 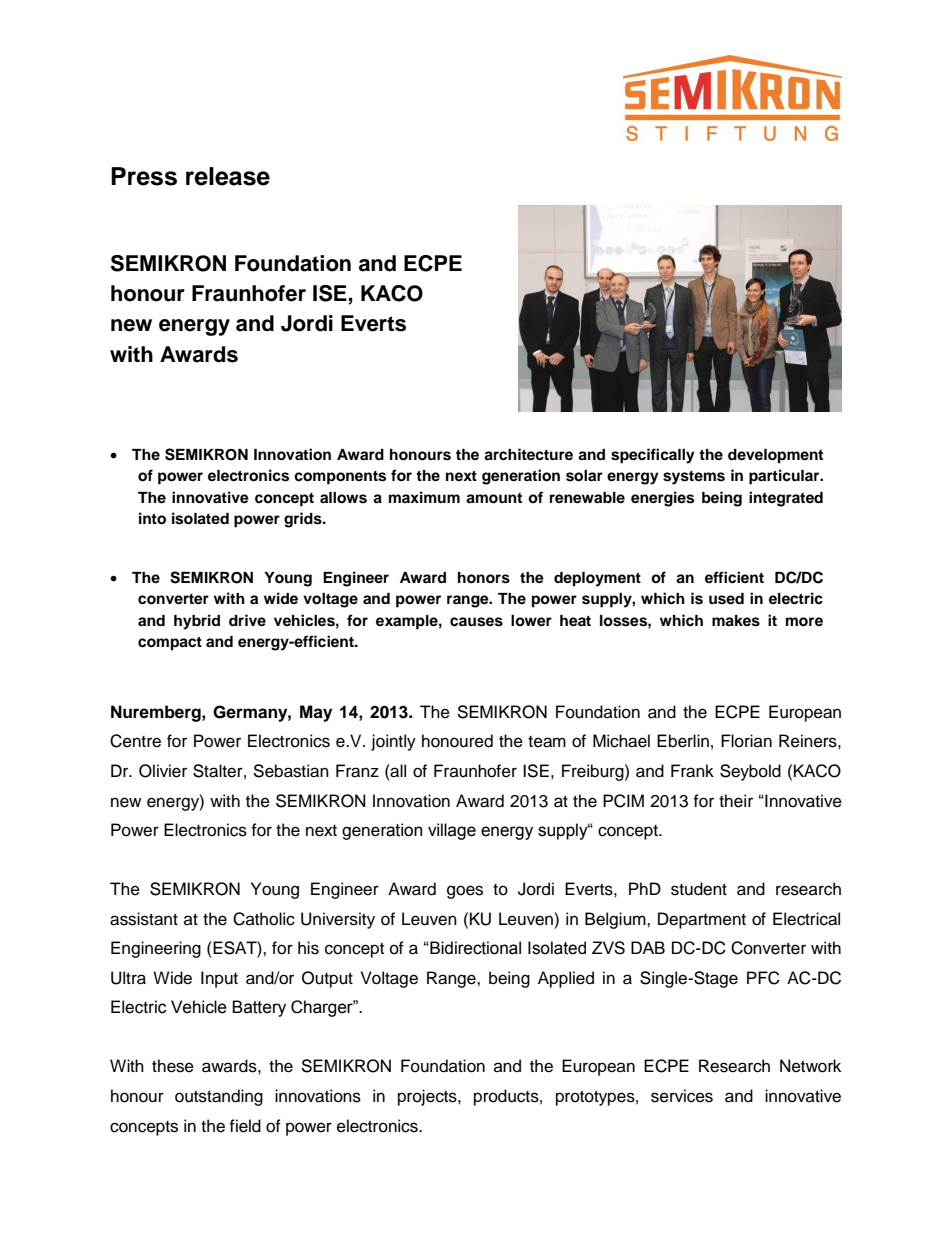 I want to click on development, so click(x=775, y=456).
